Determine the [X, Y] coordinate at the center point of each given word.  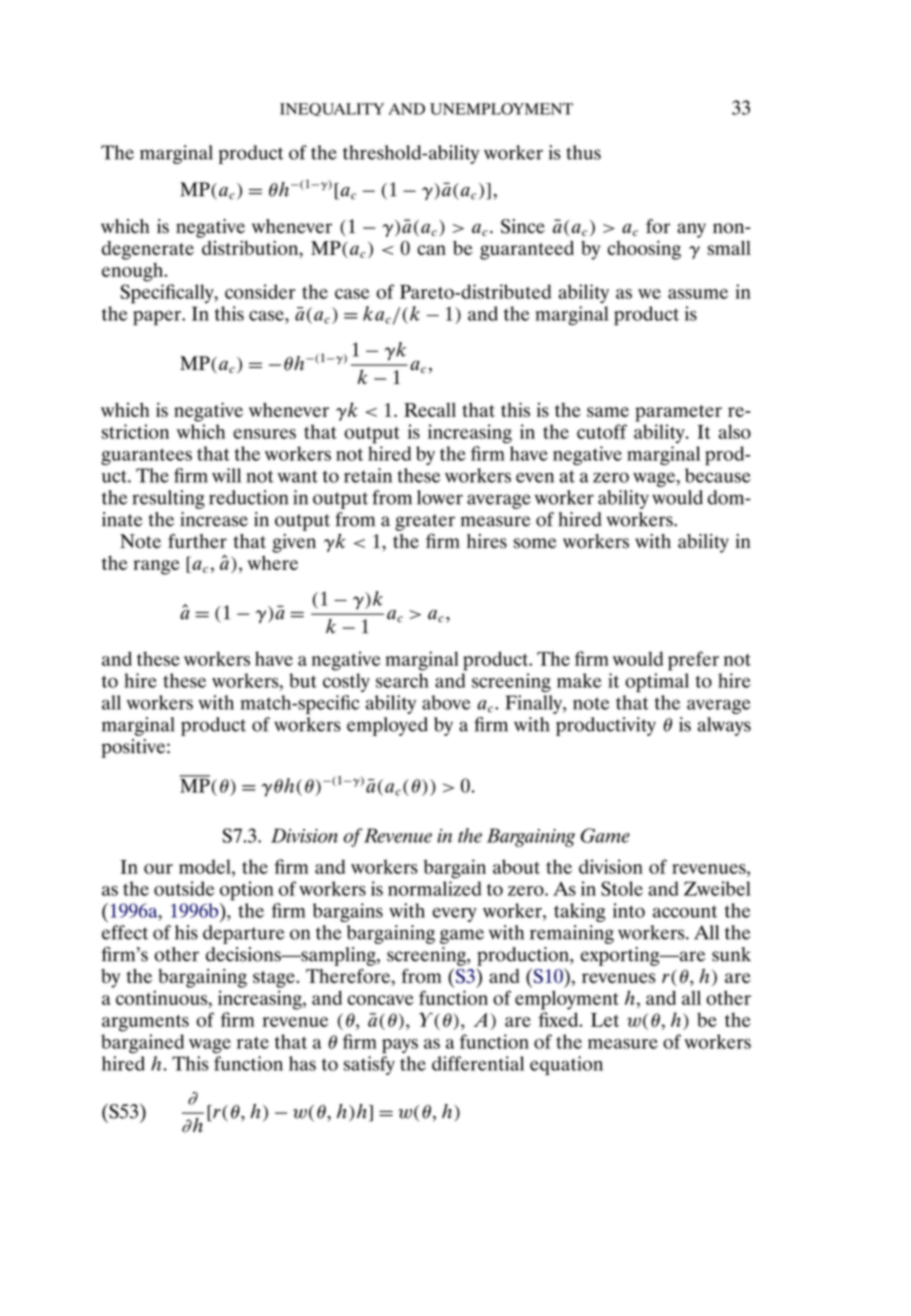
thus [583, 152]
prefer [693, 661]
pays [400, 1046]
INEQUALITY [332, 109]
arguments [145, 1023]
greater [425, 522]
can [431, 250]
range [156, 567]
